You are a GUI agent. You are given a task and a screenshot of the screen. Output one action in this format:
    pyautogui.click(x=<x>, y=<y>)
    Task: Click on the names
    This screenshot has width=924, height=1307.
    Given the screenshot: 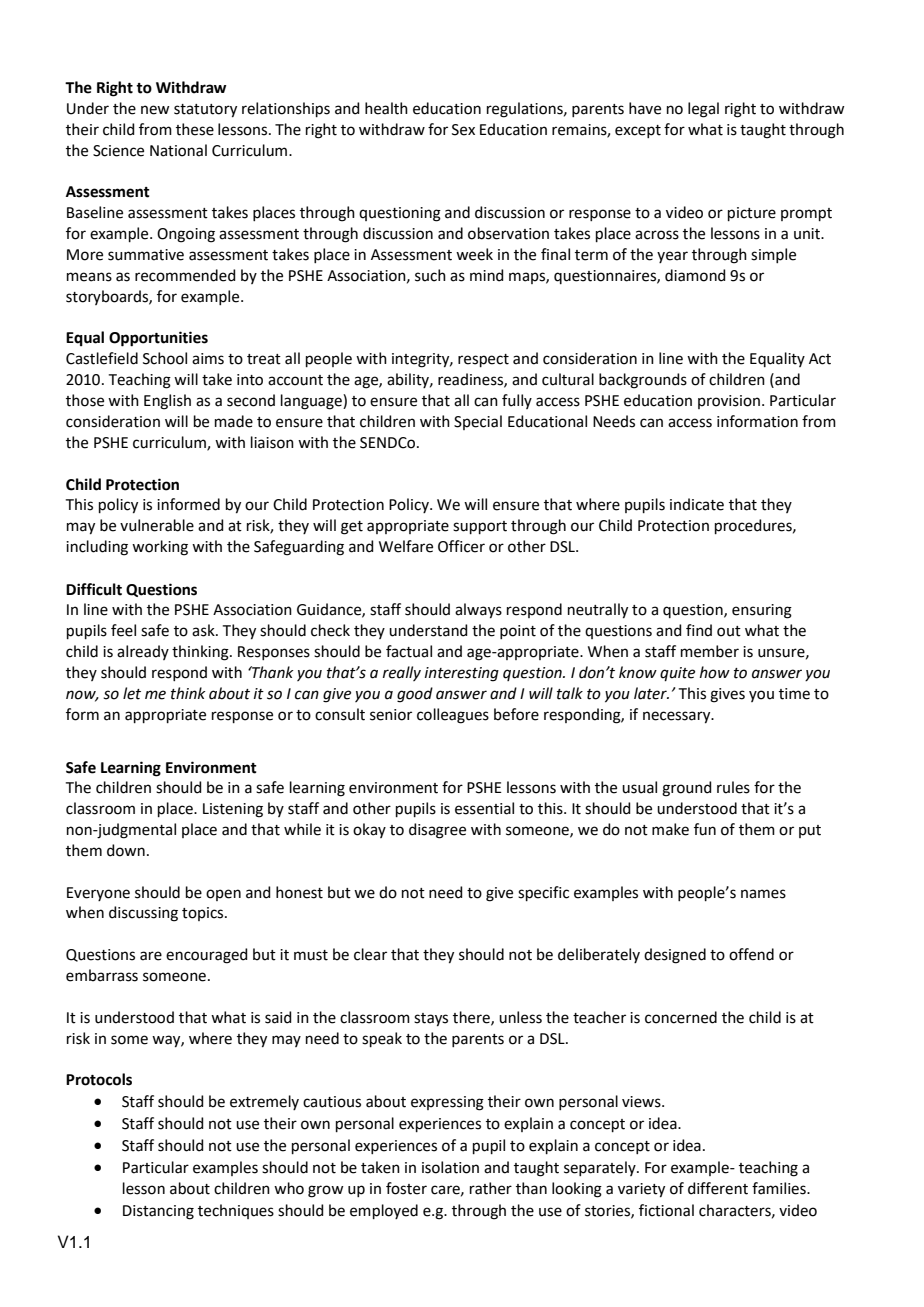 What is the action you would take?
    pyautogui.click(x=763, y=894)
